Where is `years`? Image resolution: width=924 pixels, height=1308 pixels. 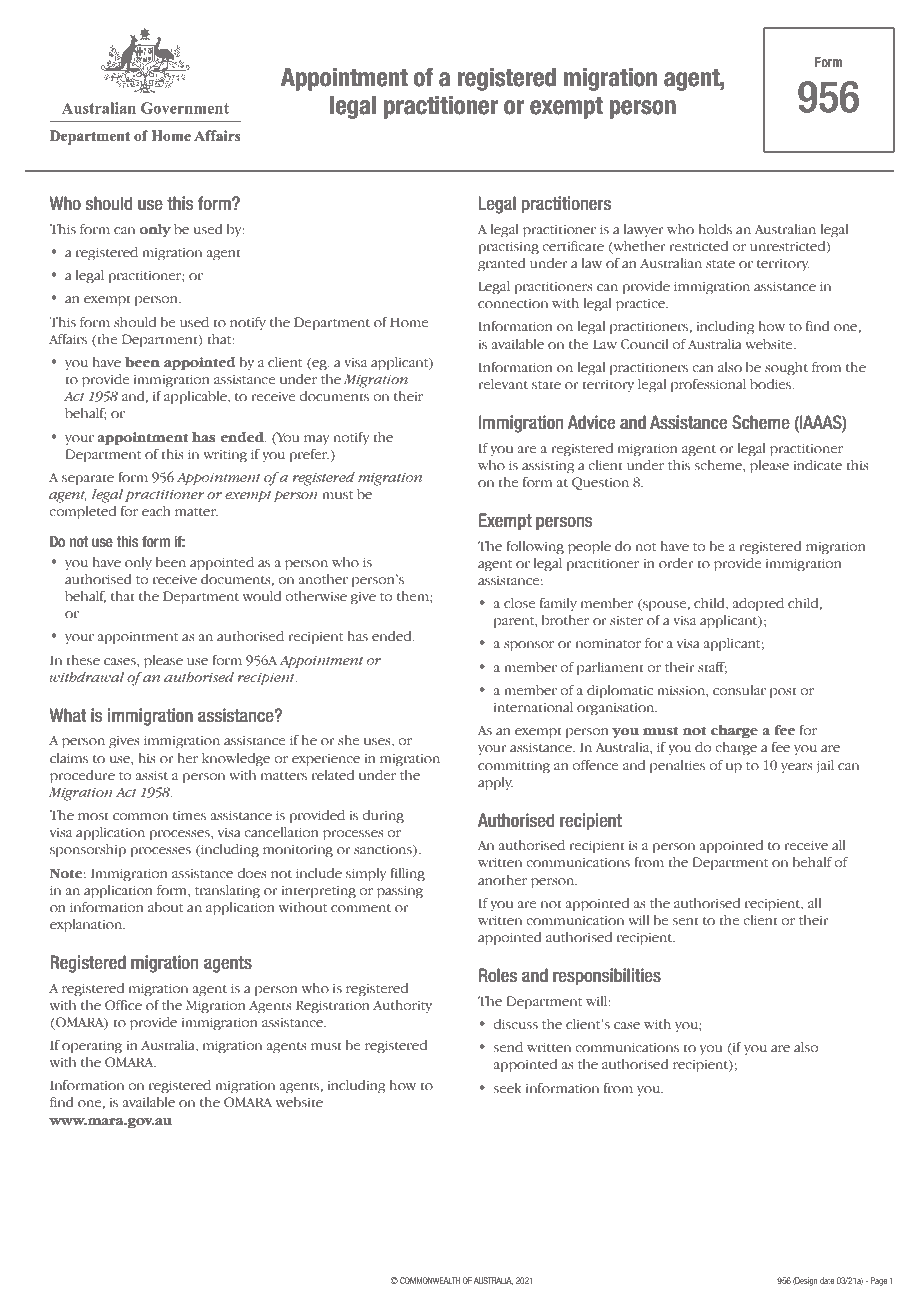 years is located at coordinates (797, 768).
